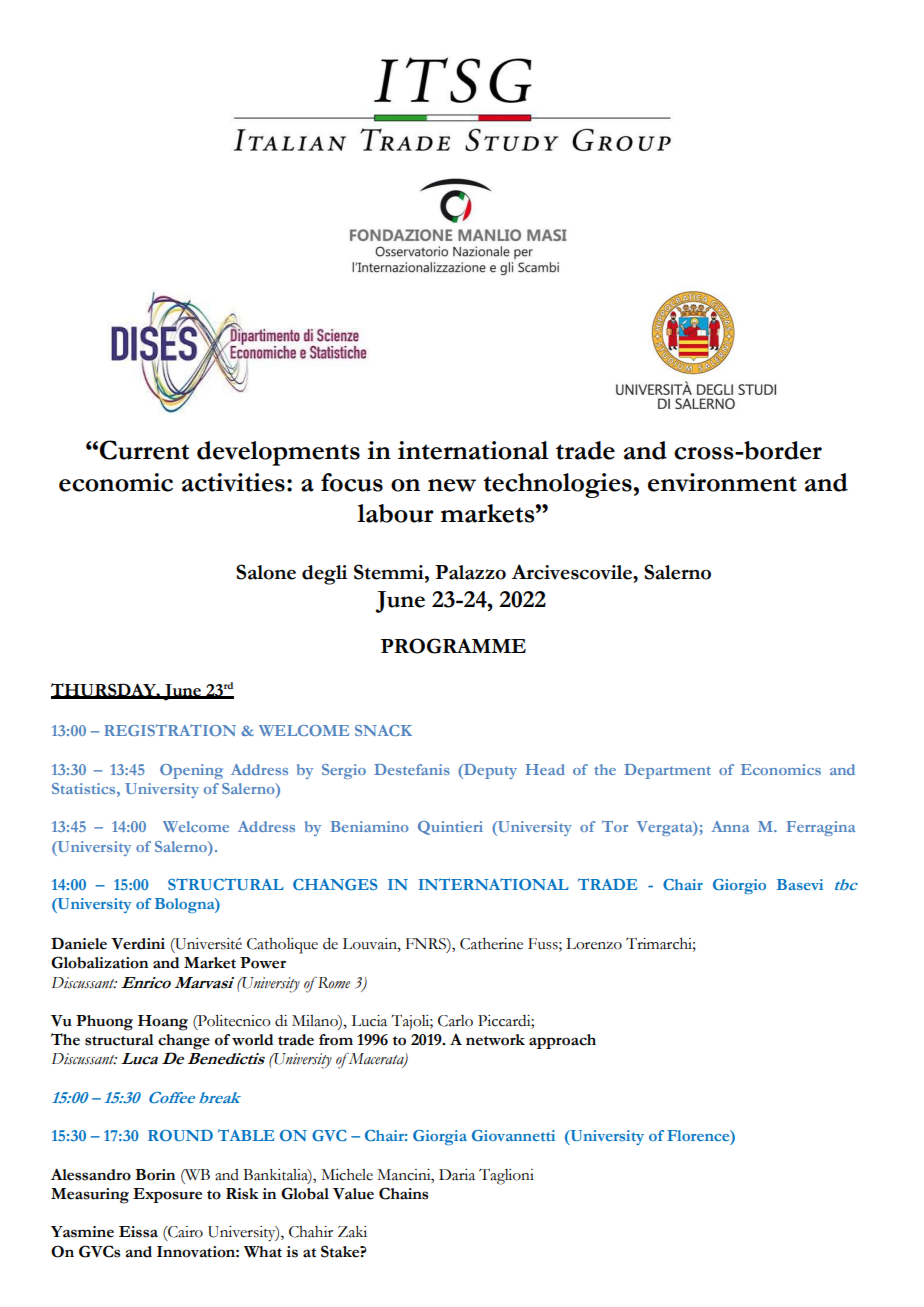 The height and width of the page is (1307, 924). I want to click on Daria, so click(457, 1175).
